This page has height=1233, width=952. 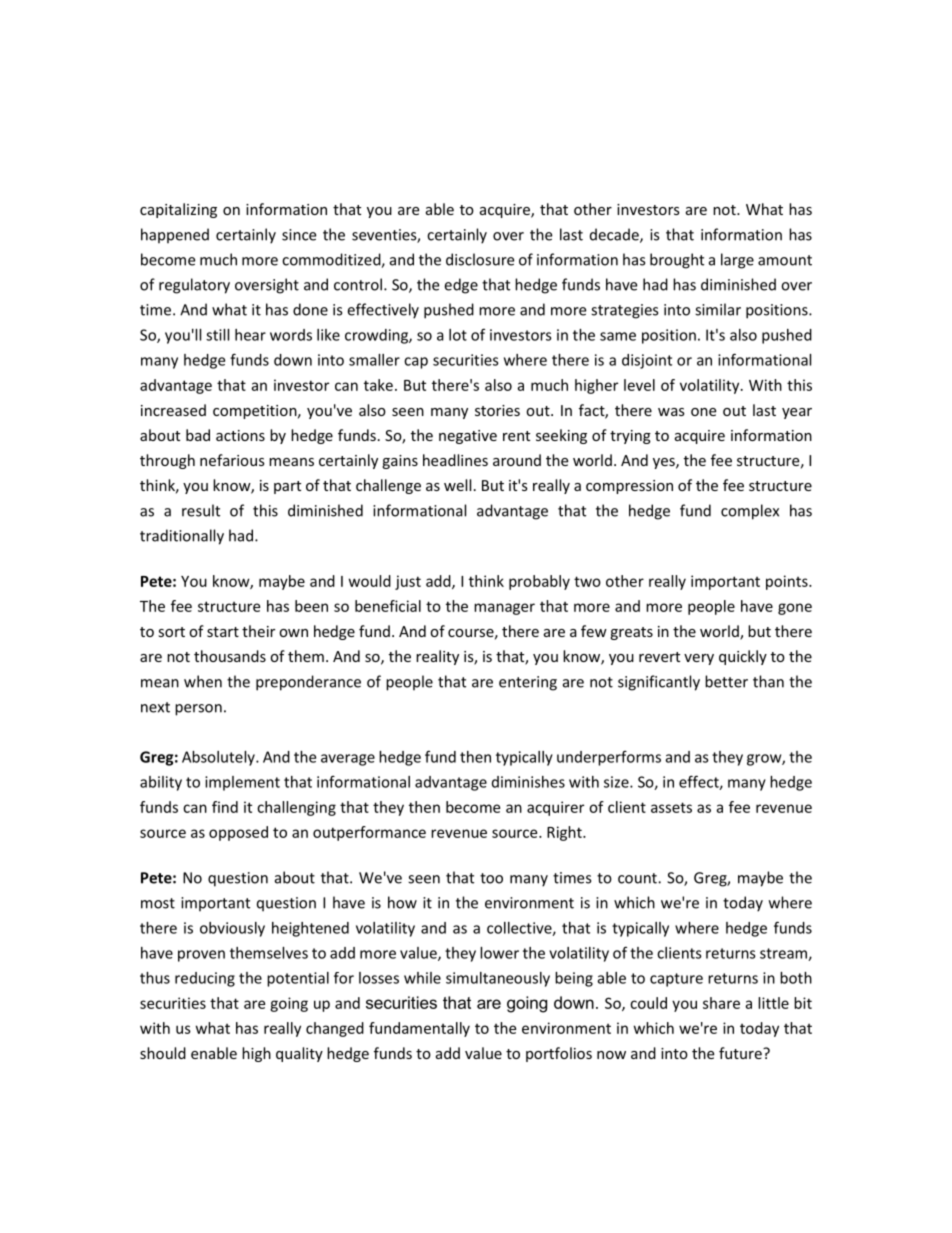 What do you see at coordinates (737, 261) in the page?
I see `large` at bounding box center [737, 261].
